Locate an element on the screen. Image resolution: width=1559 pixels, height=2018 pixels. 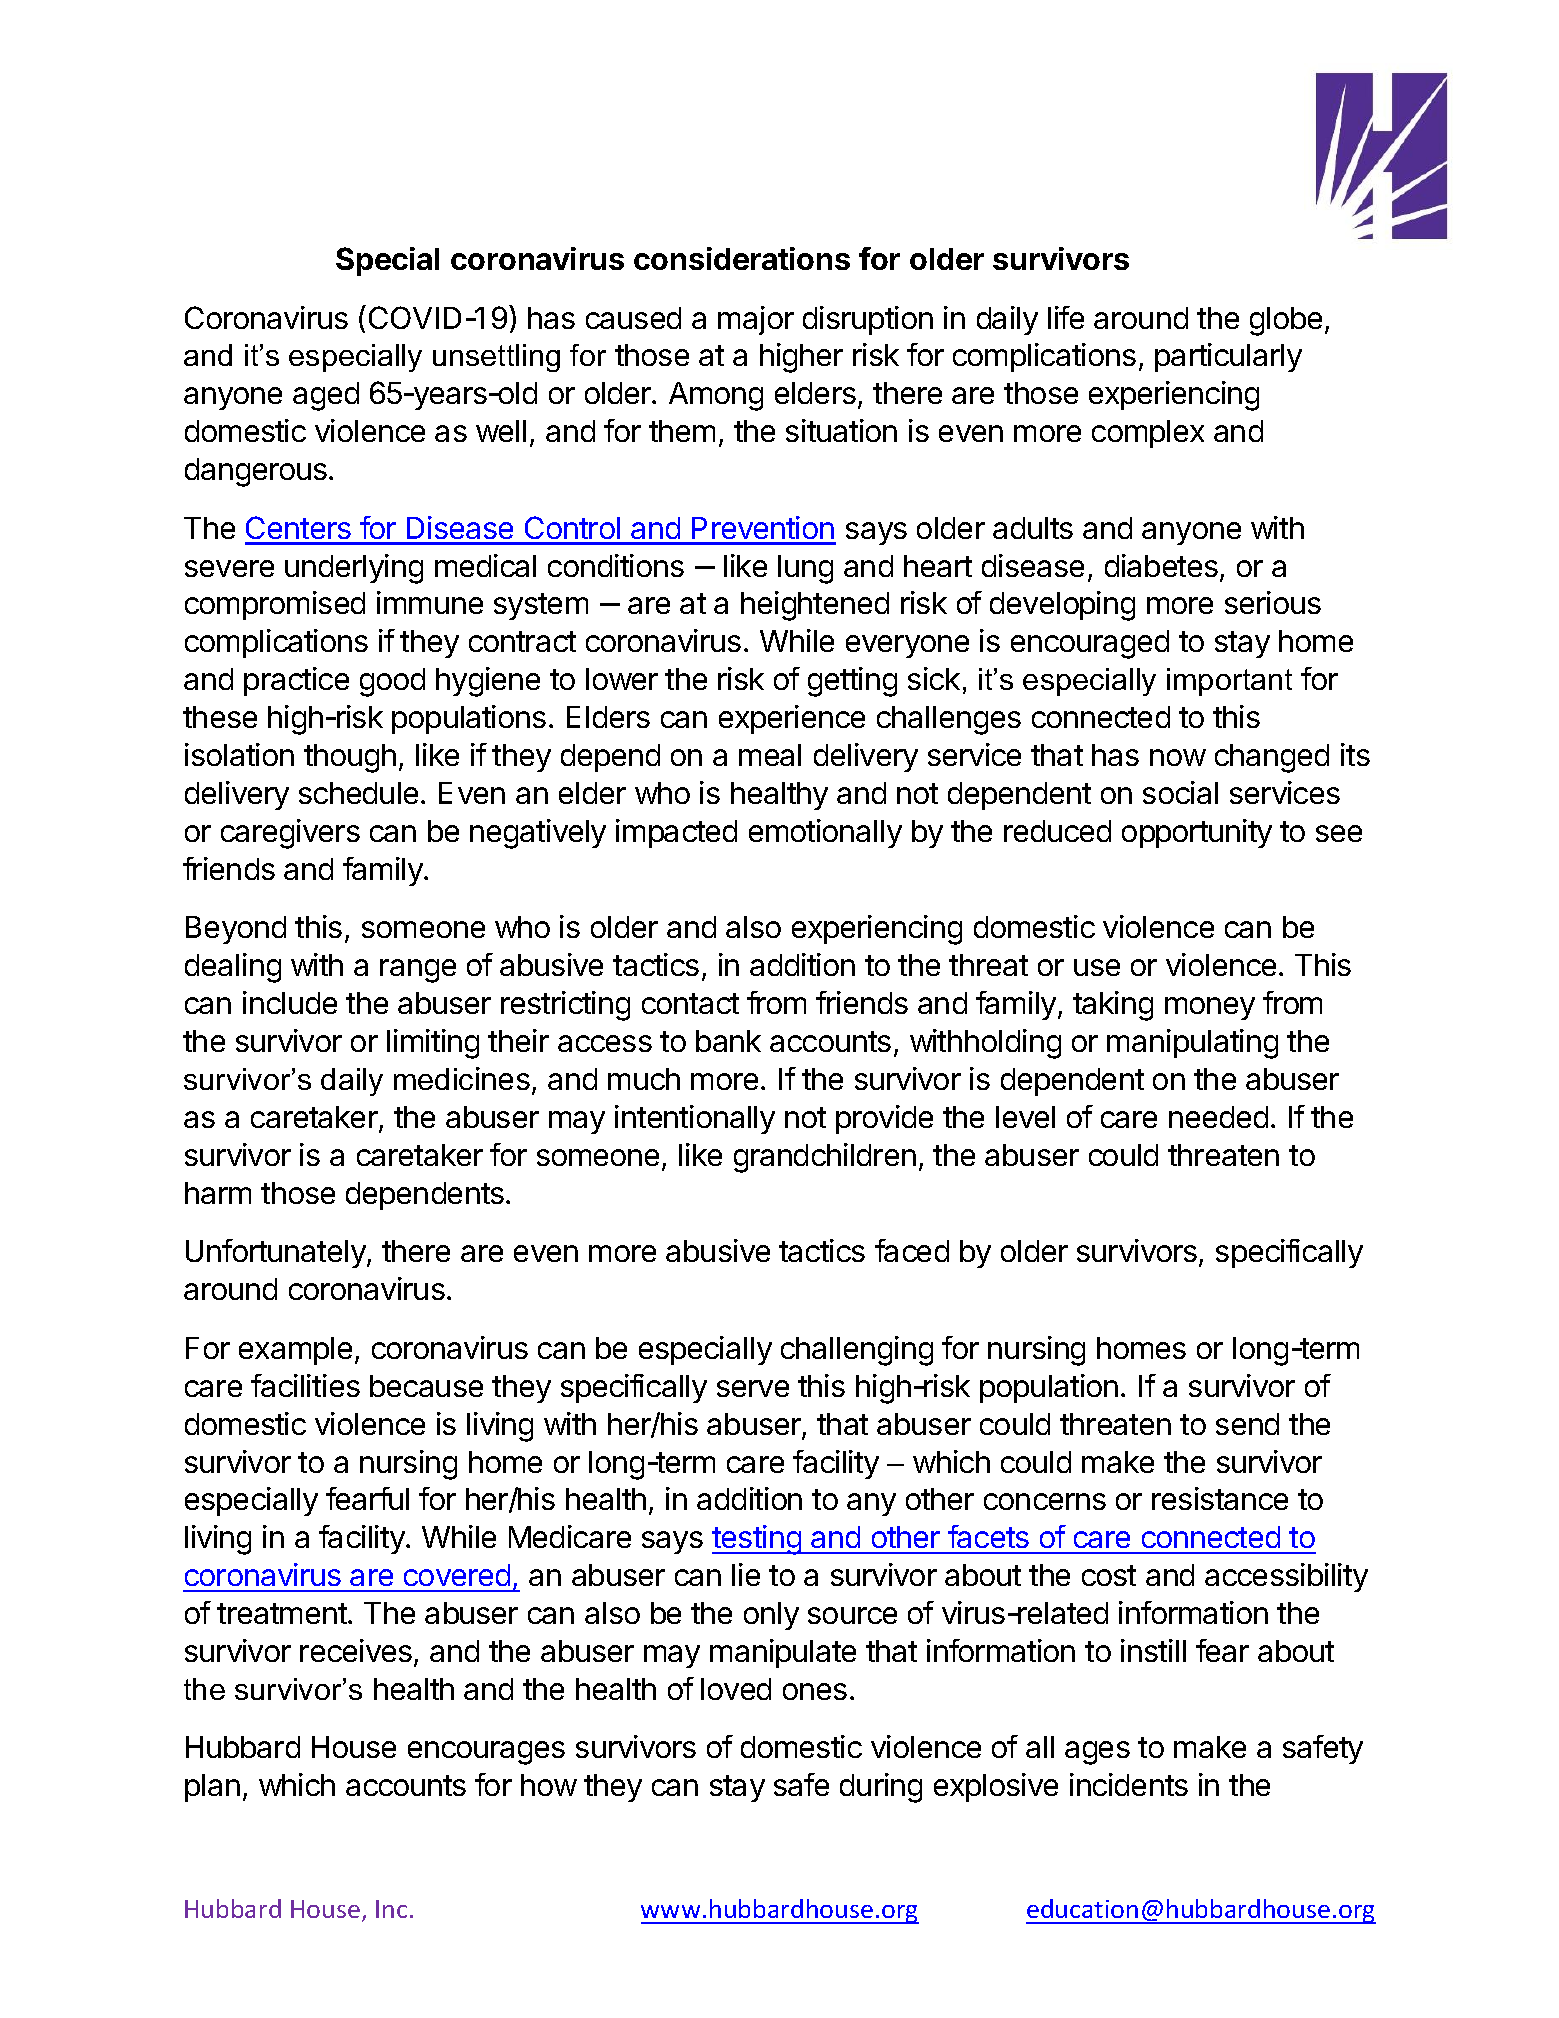
faced is located at coordinates (912, 1250).
